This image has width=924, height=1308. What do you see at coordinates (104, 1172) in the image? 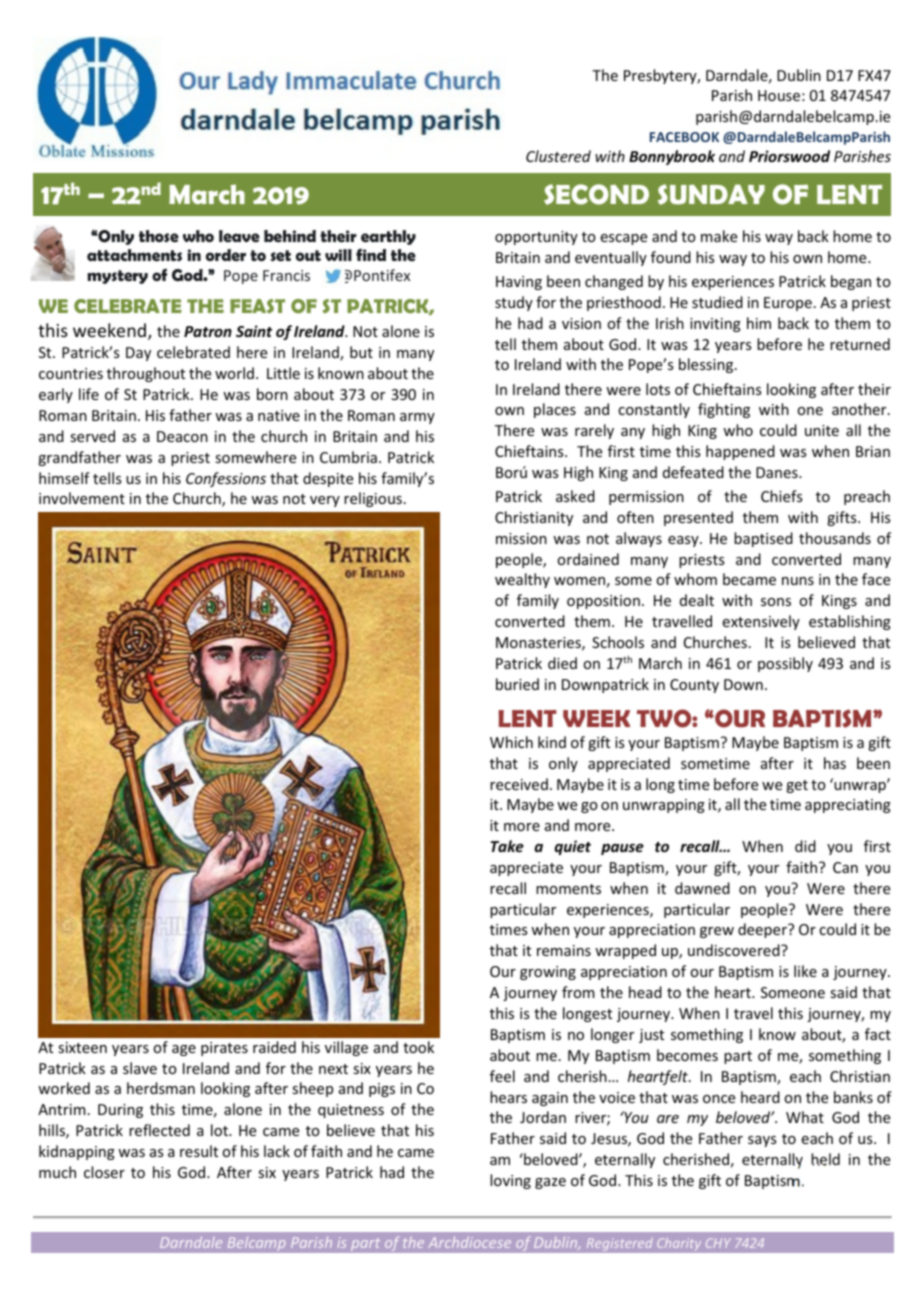
I see `closer` at bounding box center [104, 1172].
